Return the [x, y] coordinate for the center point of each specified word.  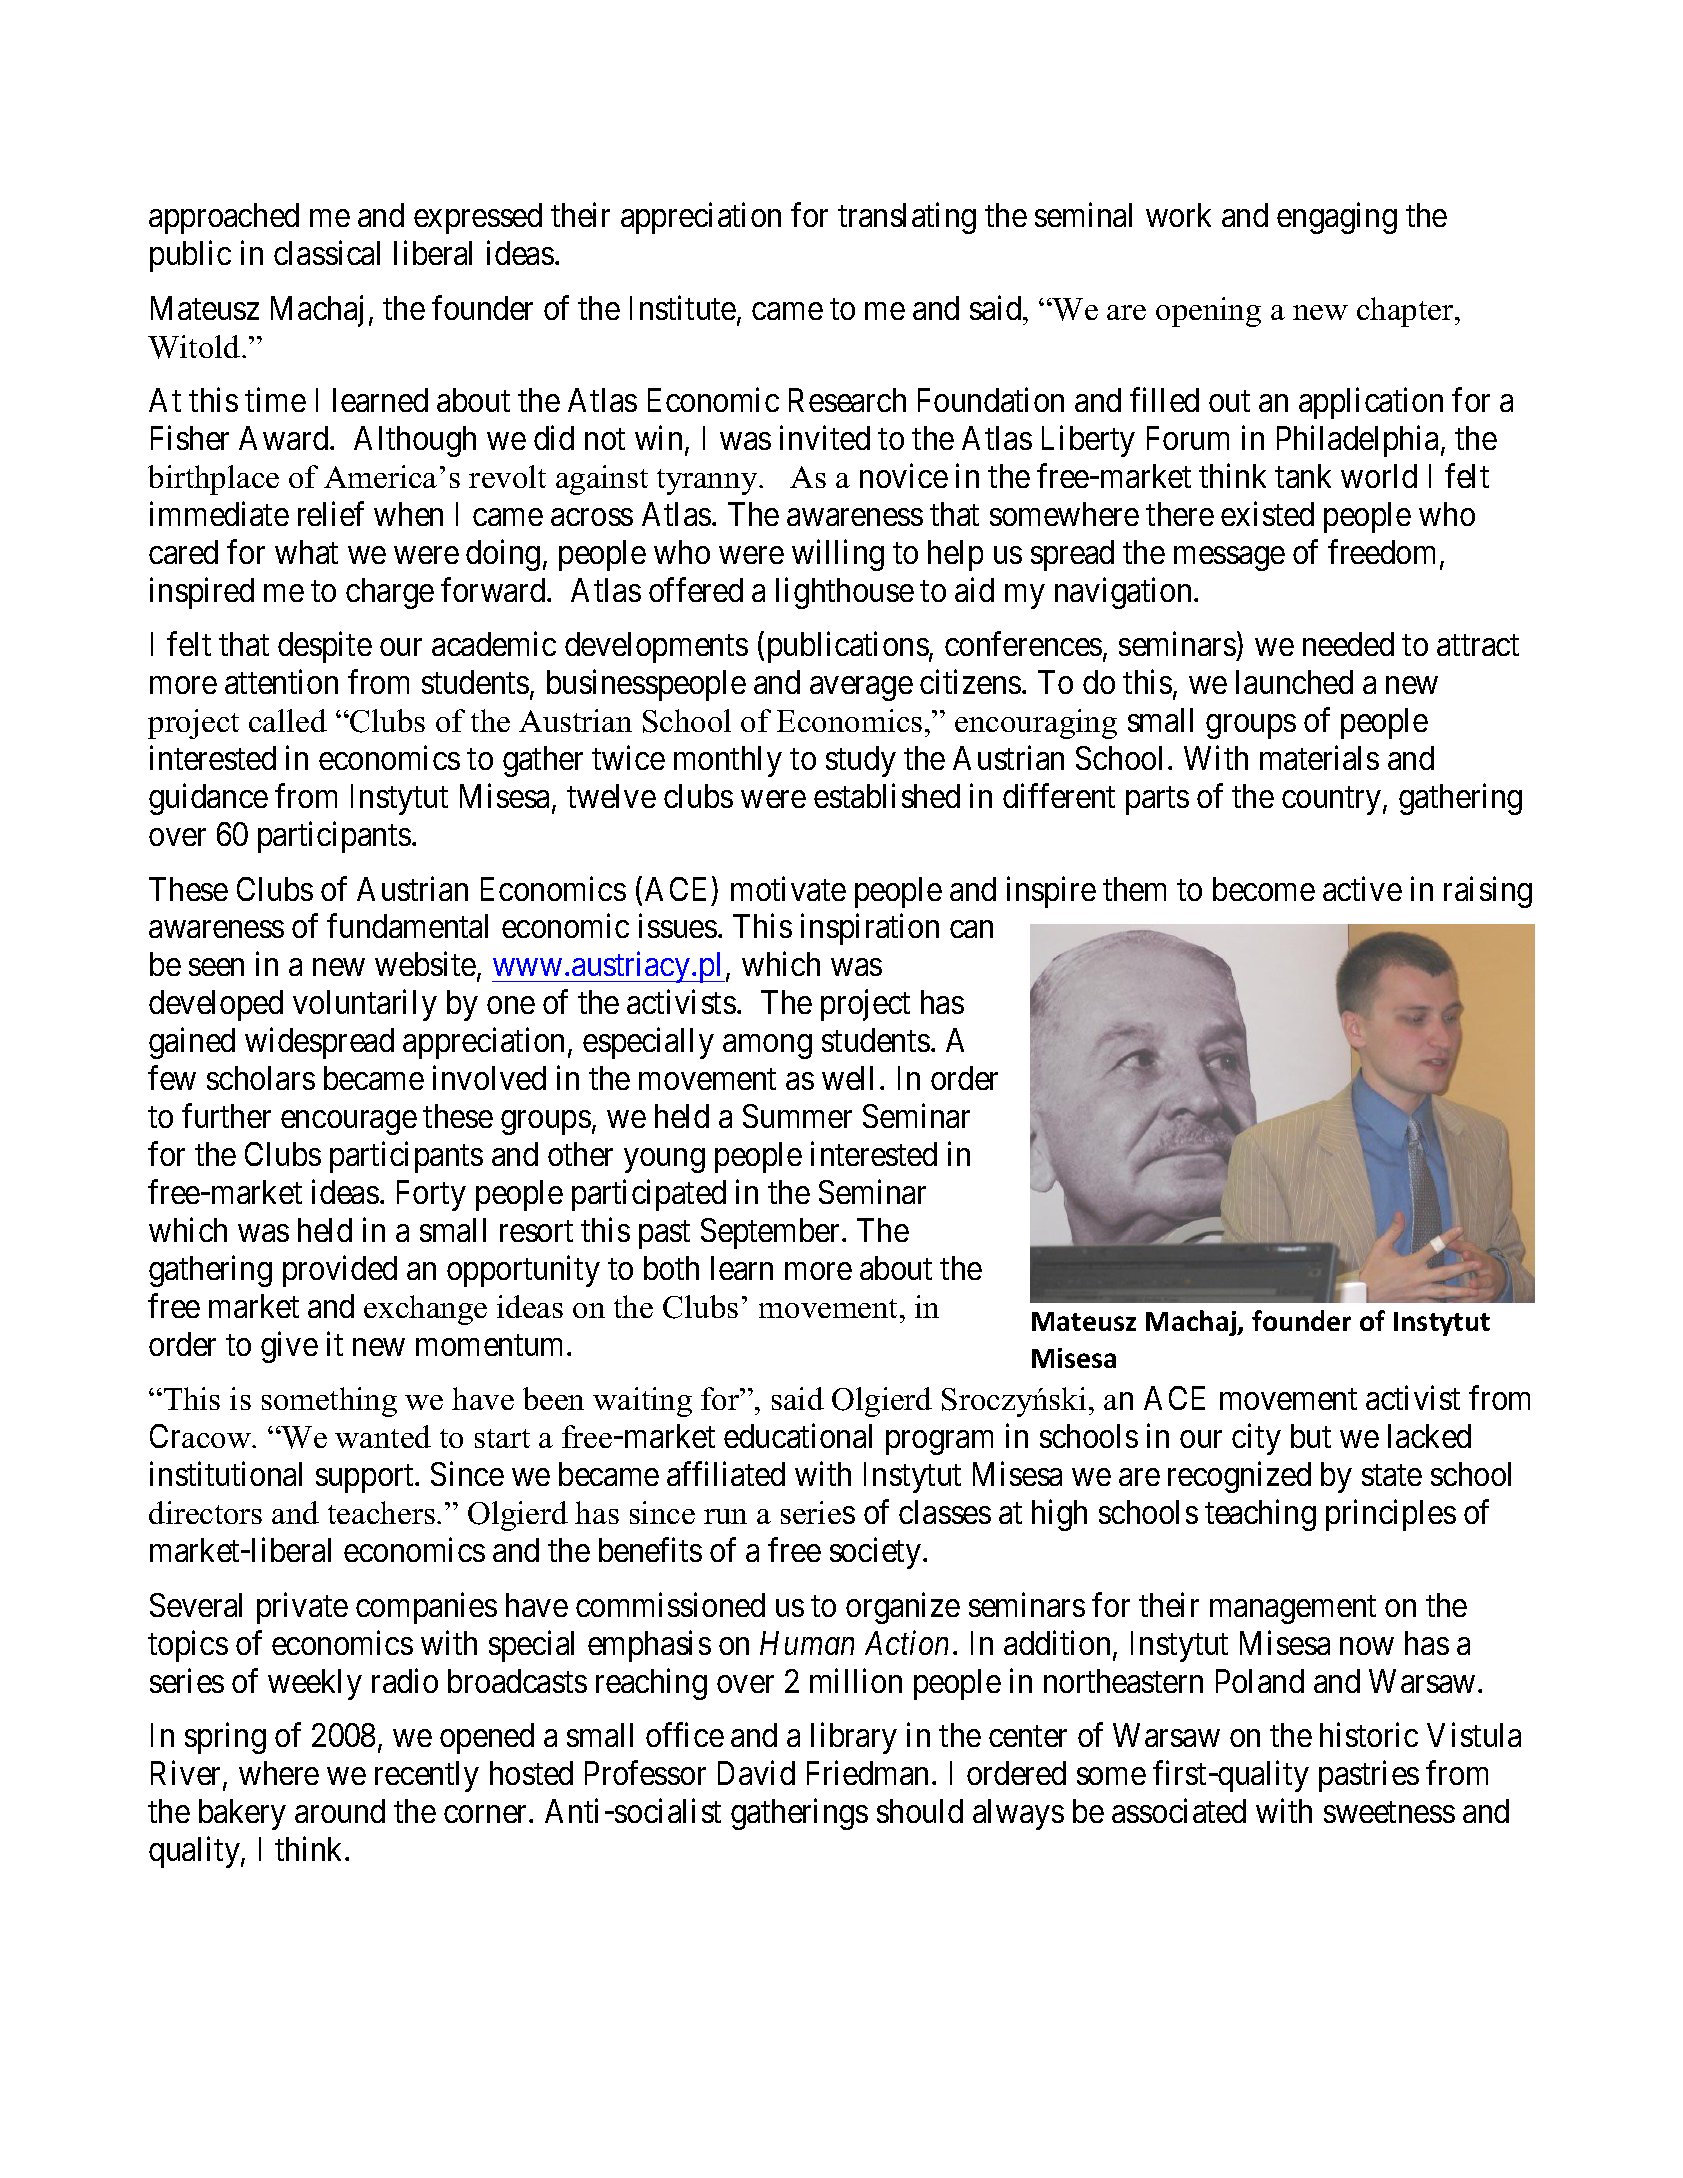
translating [907, 218]
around [340, 1811]
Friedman [867, 1773]
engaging [1337, 218]
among [767, 1047]
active [1362, 888]
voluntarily [365, 1005]
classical [327, 253]
